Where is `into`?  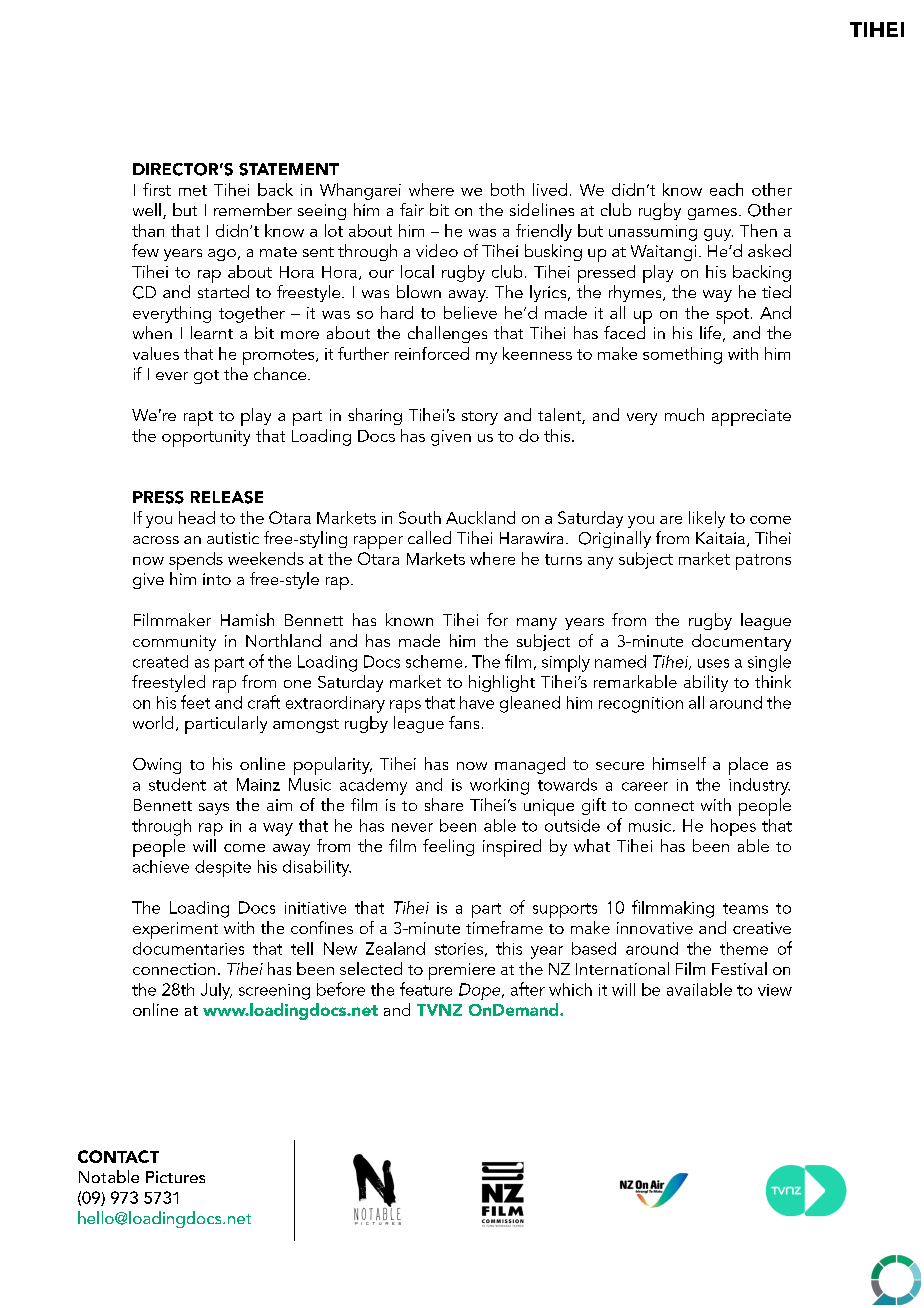 into is located at coordinates (217, 579).
